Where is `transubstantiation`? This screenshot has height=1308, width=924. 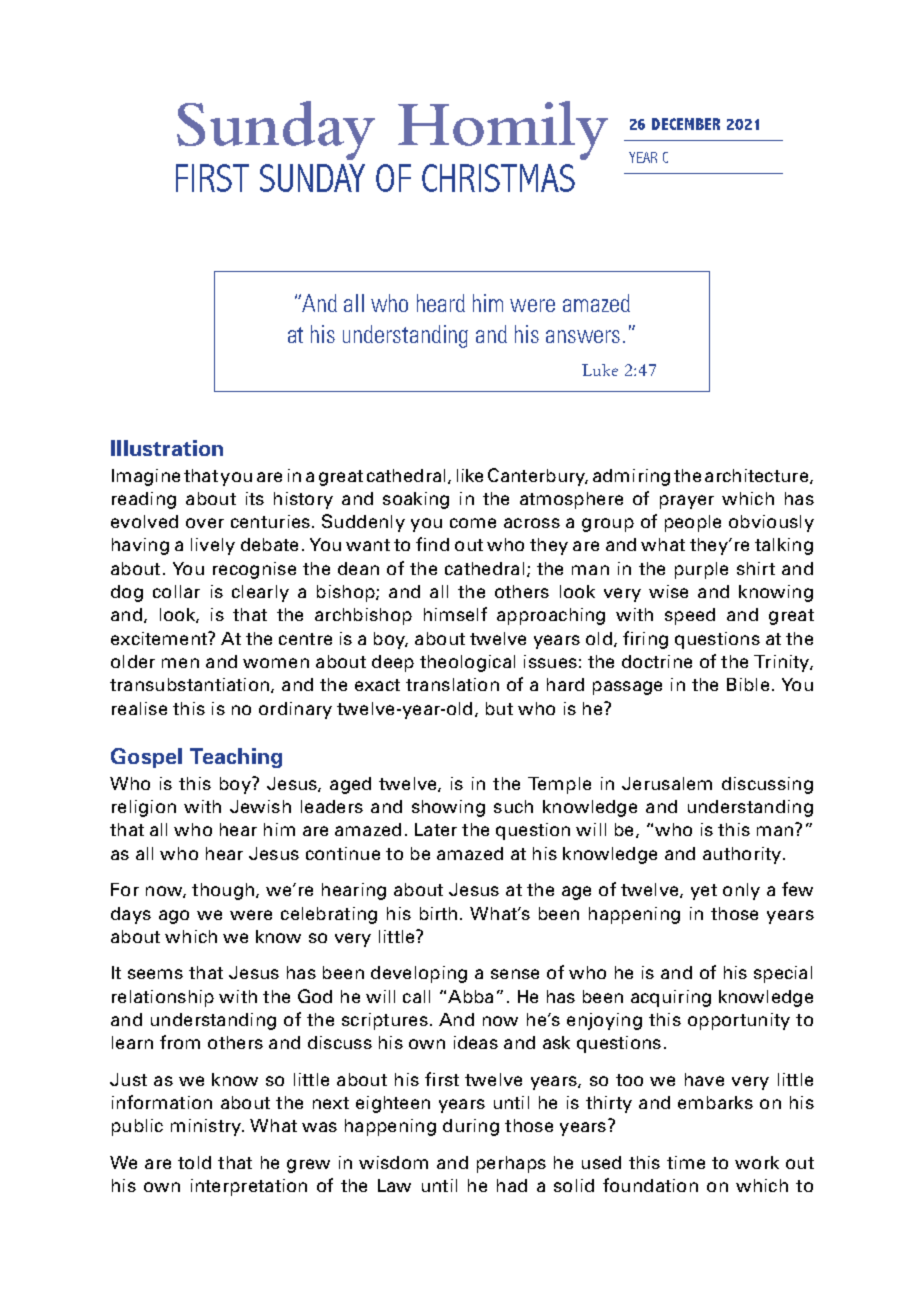
transubstantiation is located at coordinates (189, 684).
